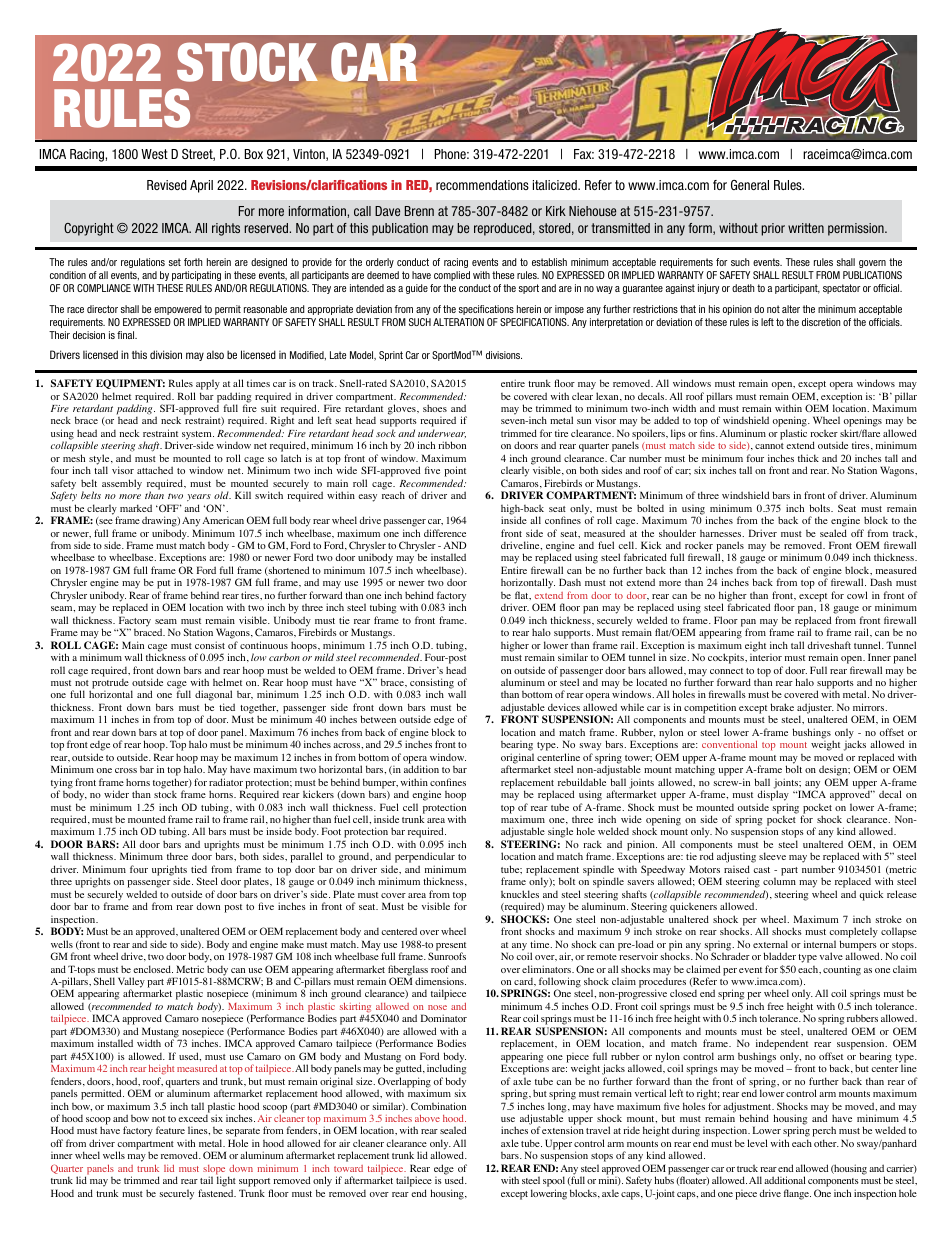 This screenshot has height=1233, width=952. What do you see at coordinates (772, 856) in the screenshot?
I see `sleeve` at bounding box center [772, 856].
